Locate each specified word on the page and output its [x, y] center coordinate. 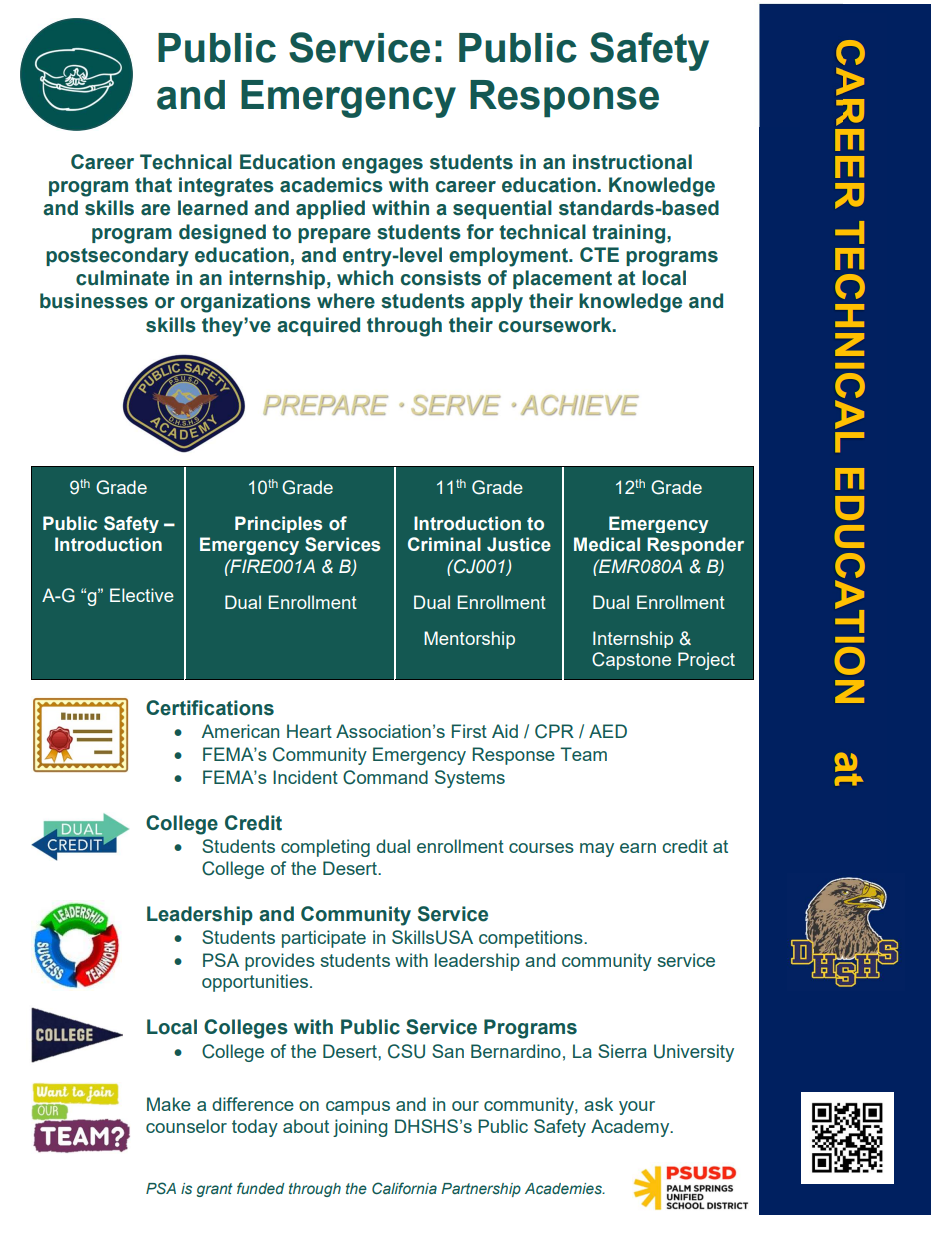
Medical [607, 544]
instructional [632, 162]
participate [324, 939]
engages [382, 166]
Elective [142, 595]
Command [385, 777]
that [153, 185]
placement [562, 279]
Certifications [210, 708]
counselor [186, 1126]
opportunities [255, 983]
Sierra [622, 1051]
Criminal [444, 544]
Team [583, 754]
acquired [318, 326]
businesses [94, 301]
